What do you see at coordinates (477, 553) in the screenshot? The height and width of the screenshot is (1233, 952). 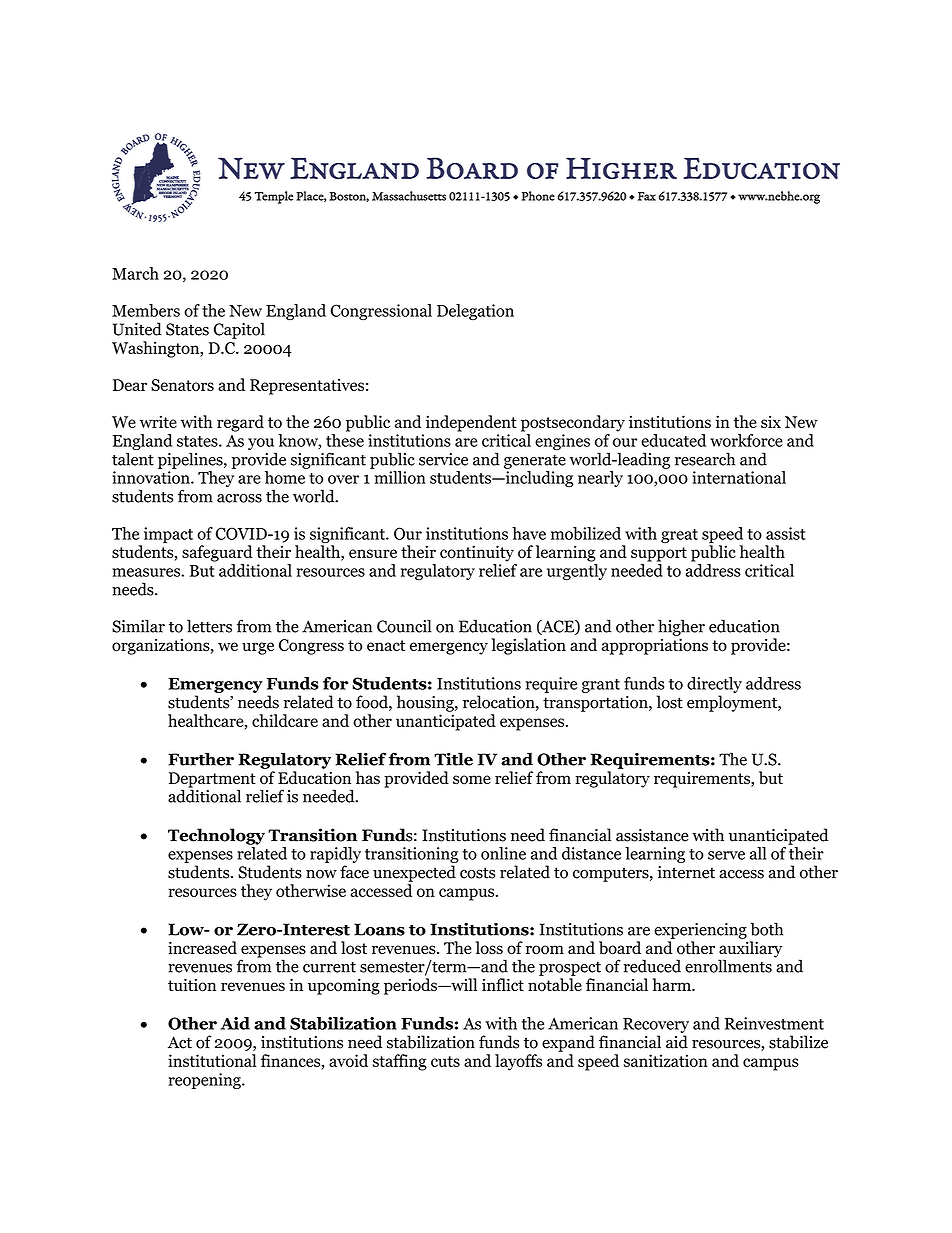 I see `continuity` at bounding box center [477, 553].
